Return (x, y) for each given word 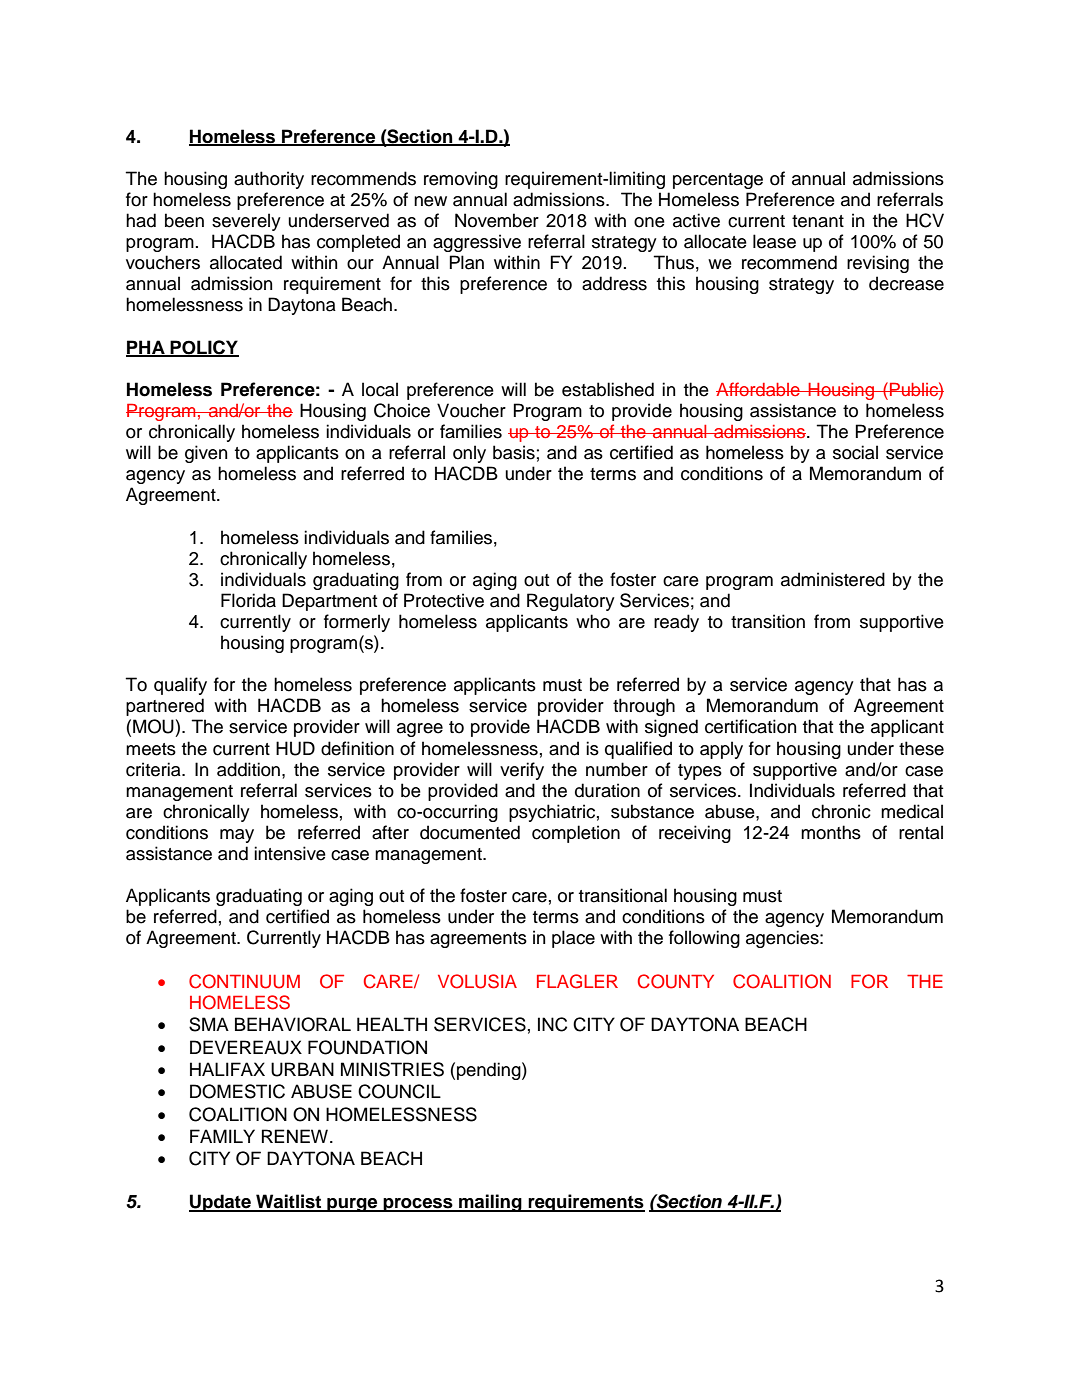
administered (833, 579)
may (237, 836)
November (497, 220)
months (831, 832)
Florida (248, 600)
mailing (490, 1203)
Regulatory (571, 602)
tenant (818, 221)
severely (246, 222)
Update (221, 1203)
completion (576, 834)
